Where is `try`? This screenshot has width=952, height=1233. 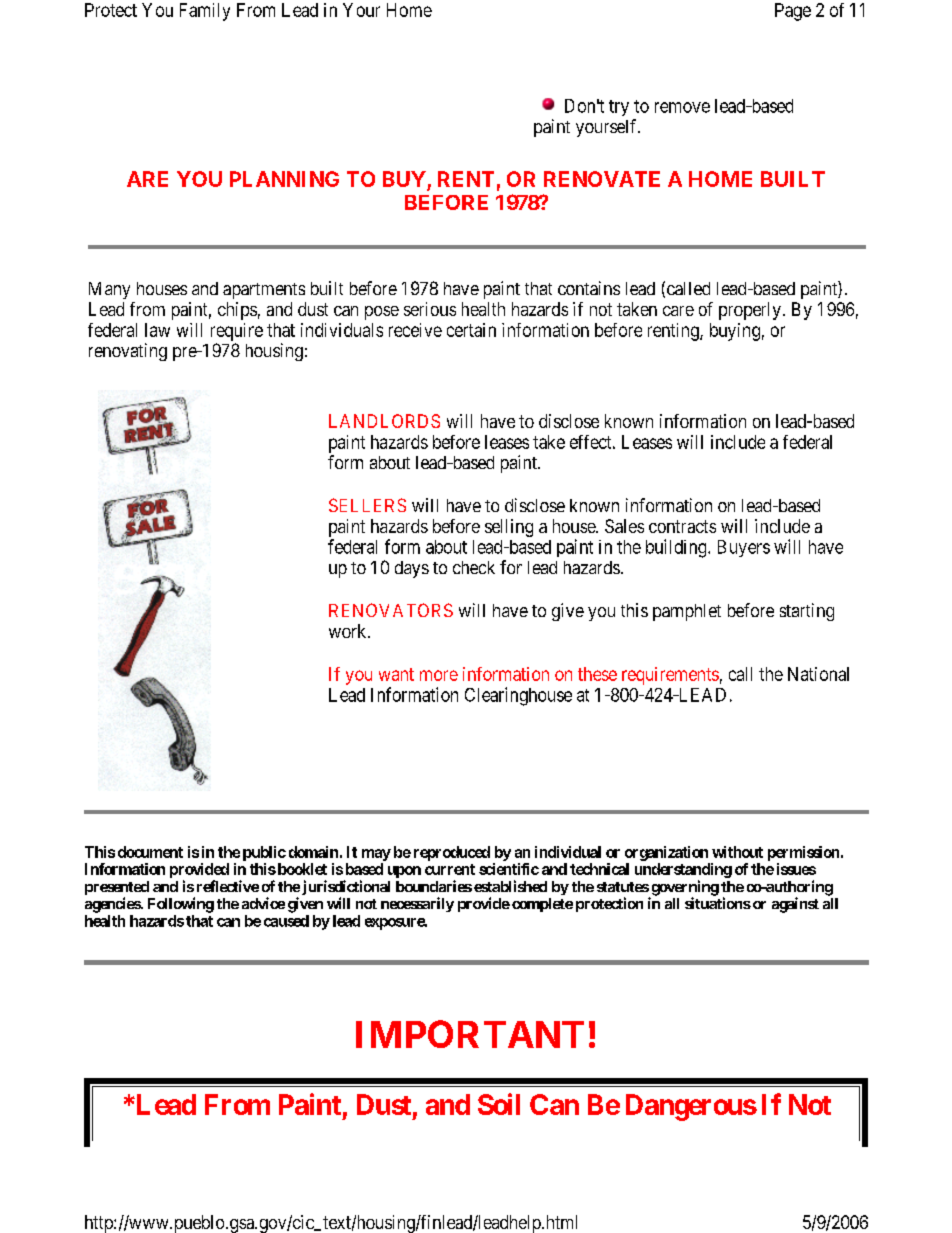 try is located at coordinates (619, 108).
